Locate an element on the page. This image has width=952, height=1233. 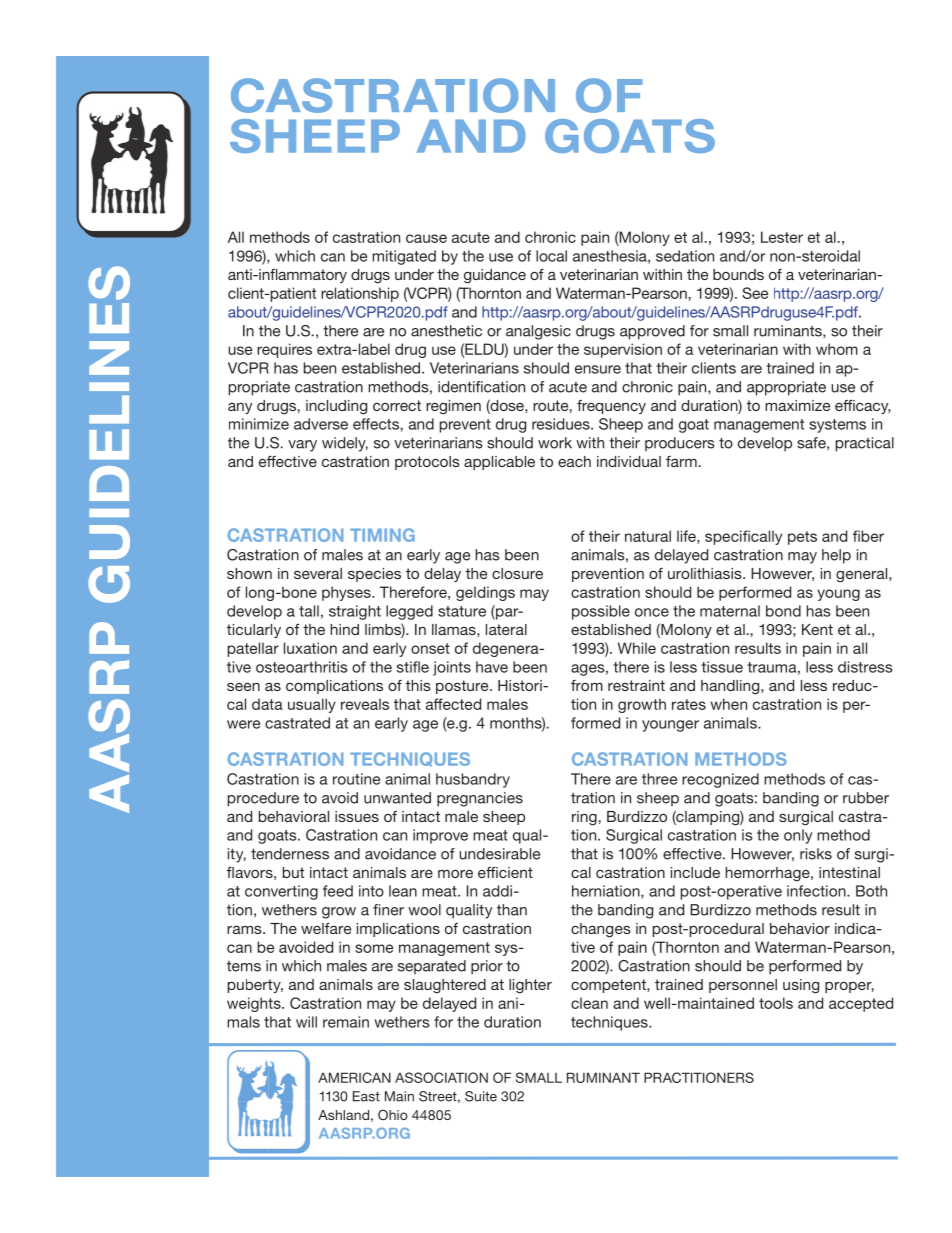
only is located at coordinates (798, 836).
